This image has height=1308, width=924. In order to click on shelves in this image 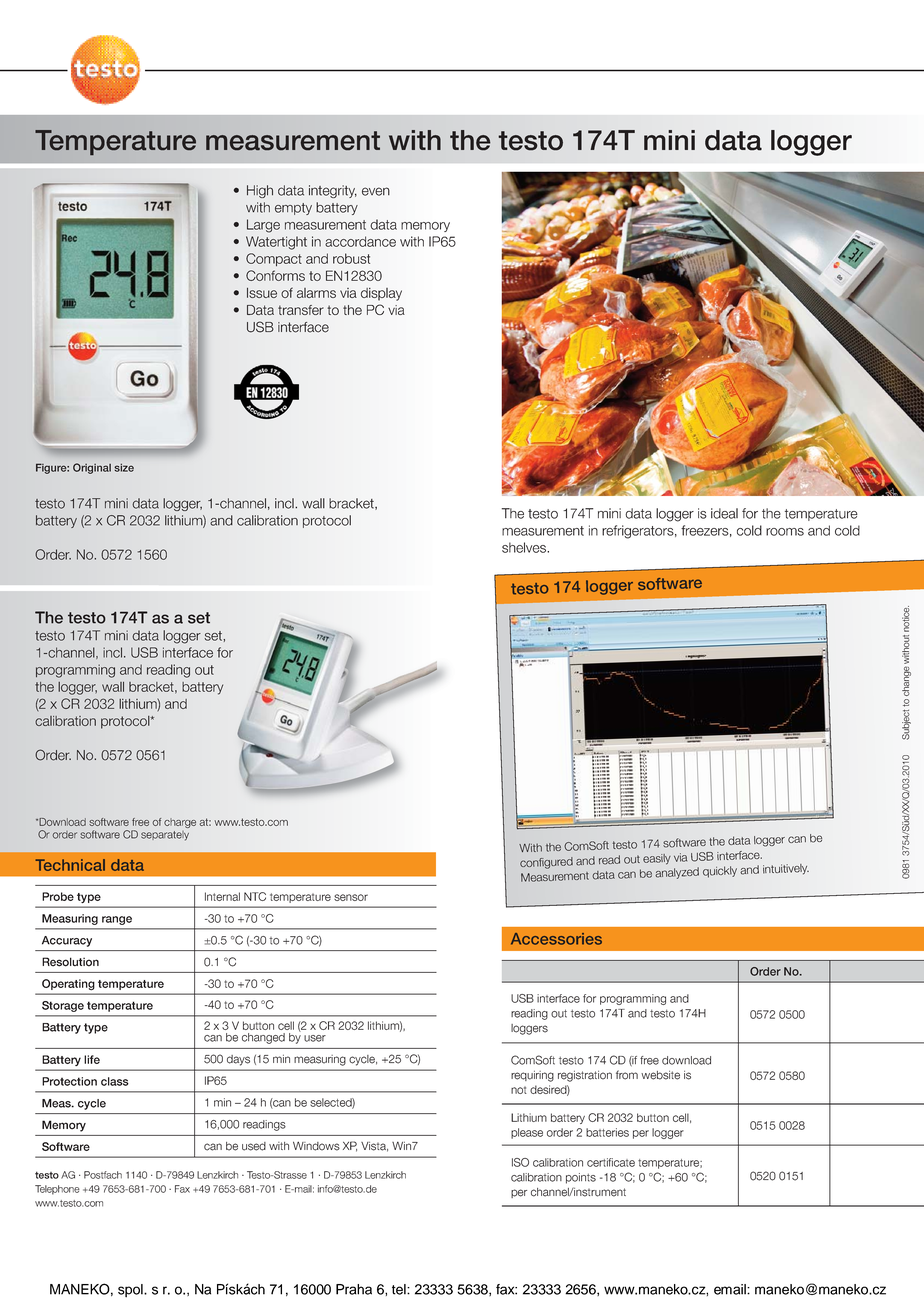, I will do `click(525, 547)`.
